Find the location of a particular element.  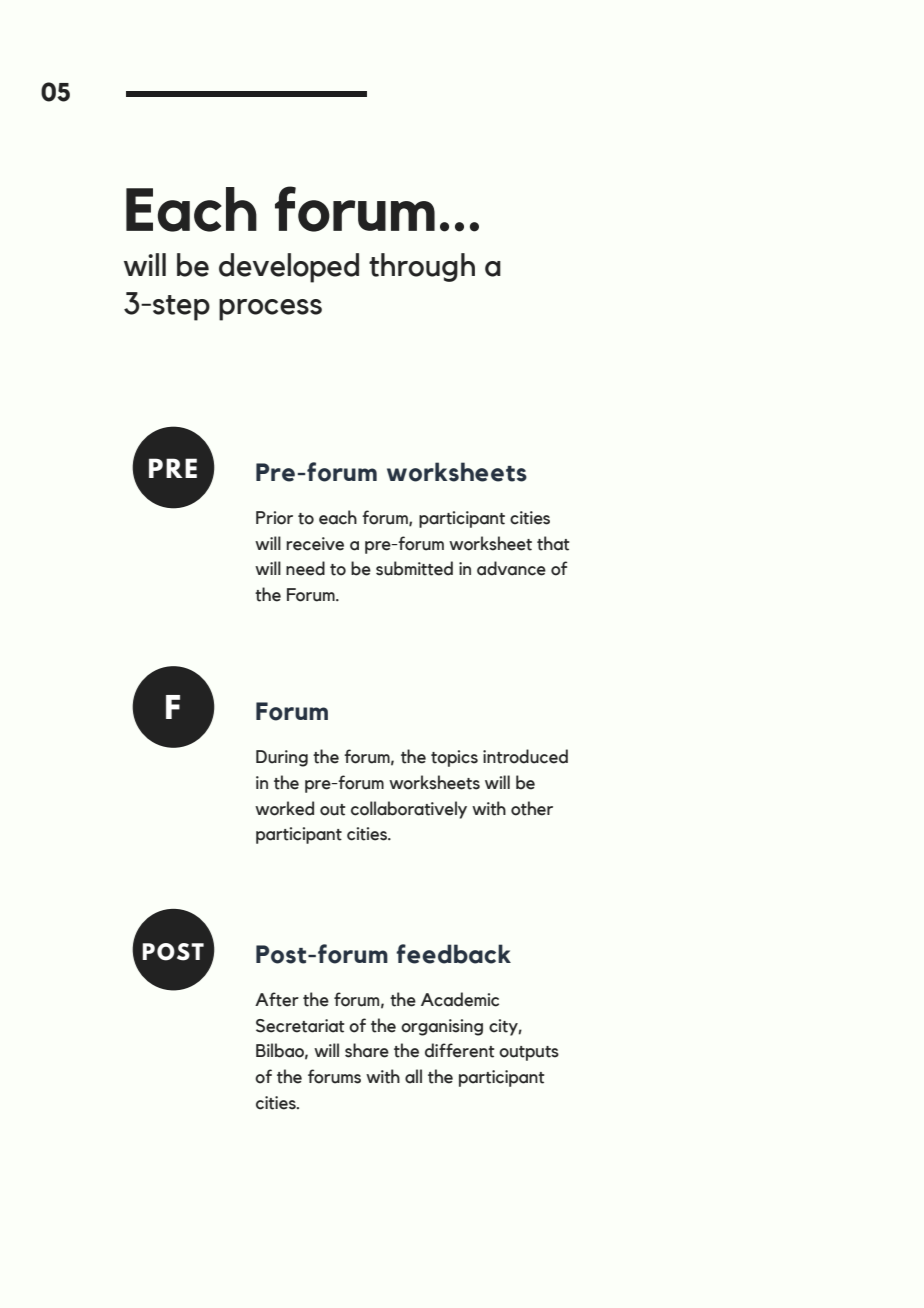

collaboratively is located at coordinates (409, 810).
